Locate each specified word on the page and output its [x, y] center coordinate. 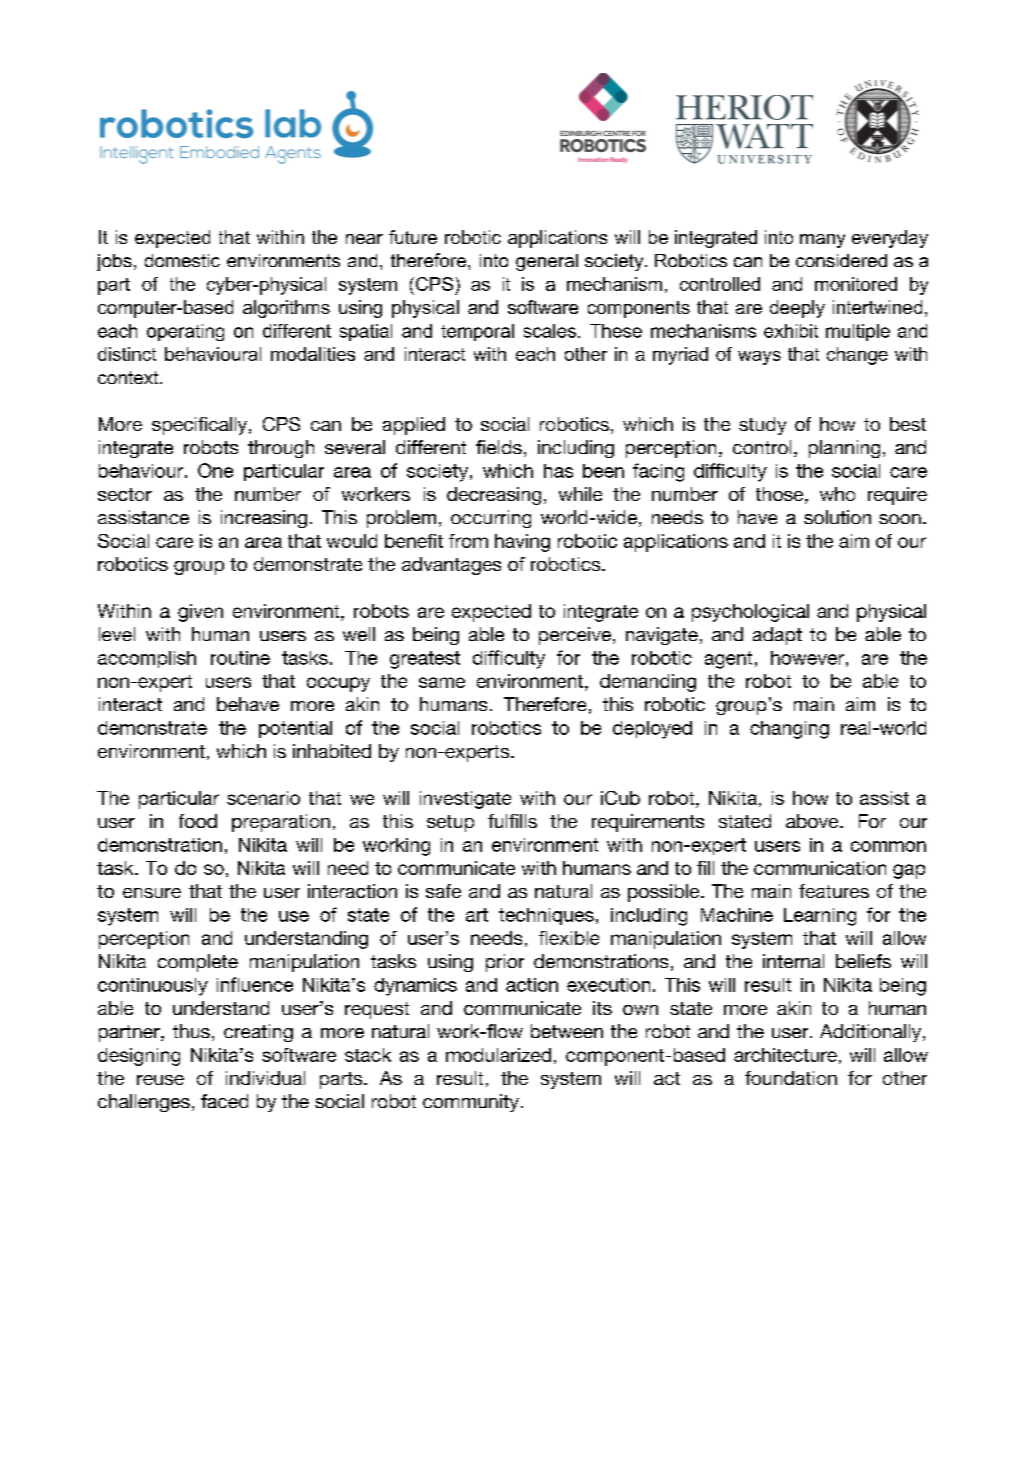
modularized [498, 1055]
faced [224, 1101]
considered [841, 260]
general [547, 262]
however [807, 658]
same [442, 682]
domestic [182, 260]
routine [240, 658]
